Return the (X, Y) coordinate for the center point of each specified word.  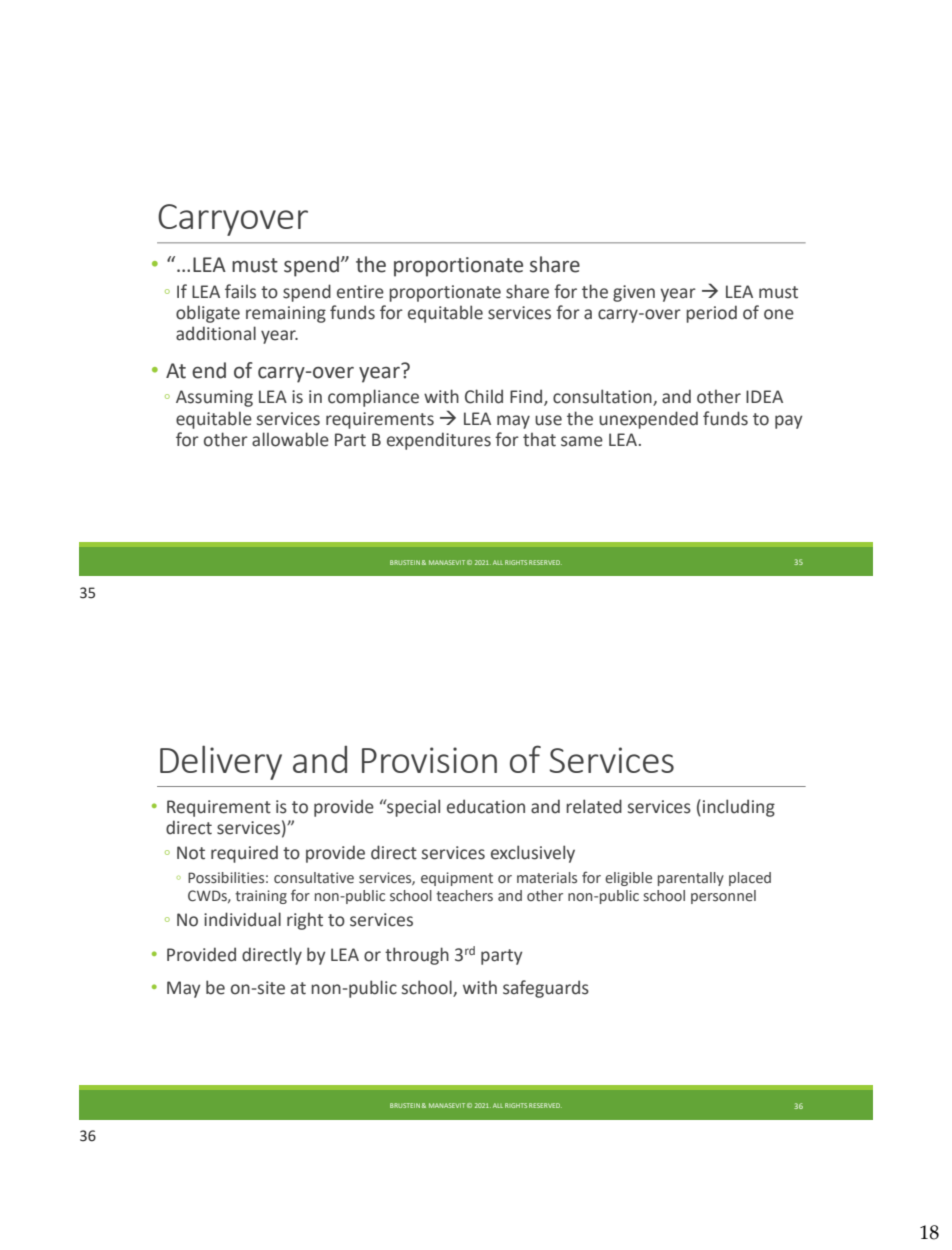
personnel (723, 897)
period (711, 314)
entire (360, 292)
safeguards (546, 989)
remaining (286, 314)
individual (242, 919)
